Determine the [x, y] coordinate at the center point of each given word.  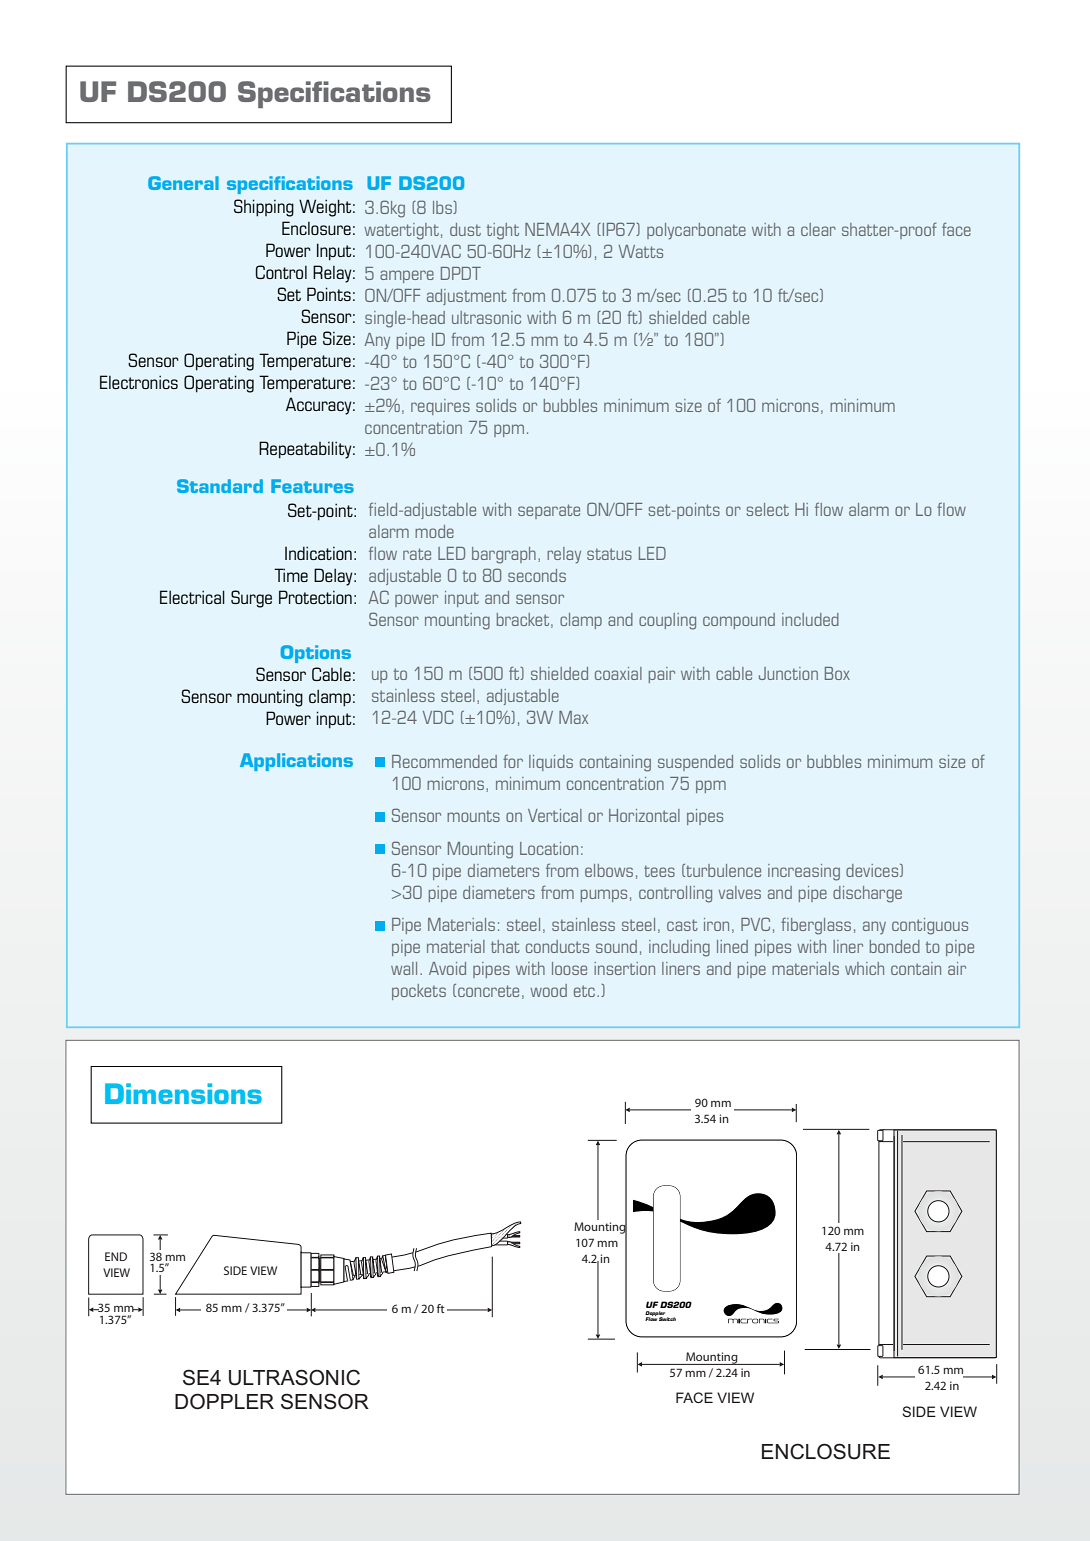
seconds [537, 575]
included [810, 619]
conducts [557, 946]
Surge [251, 599]
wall [404, 968]
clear [818, 229]
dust [465, 229]
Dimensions [183, 1093]
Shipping [264, 208]
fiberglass [816, 926]
